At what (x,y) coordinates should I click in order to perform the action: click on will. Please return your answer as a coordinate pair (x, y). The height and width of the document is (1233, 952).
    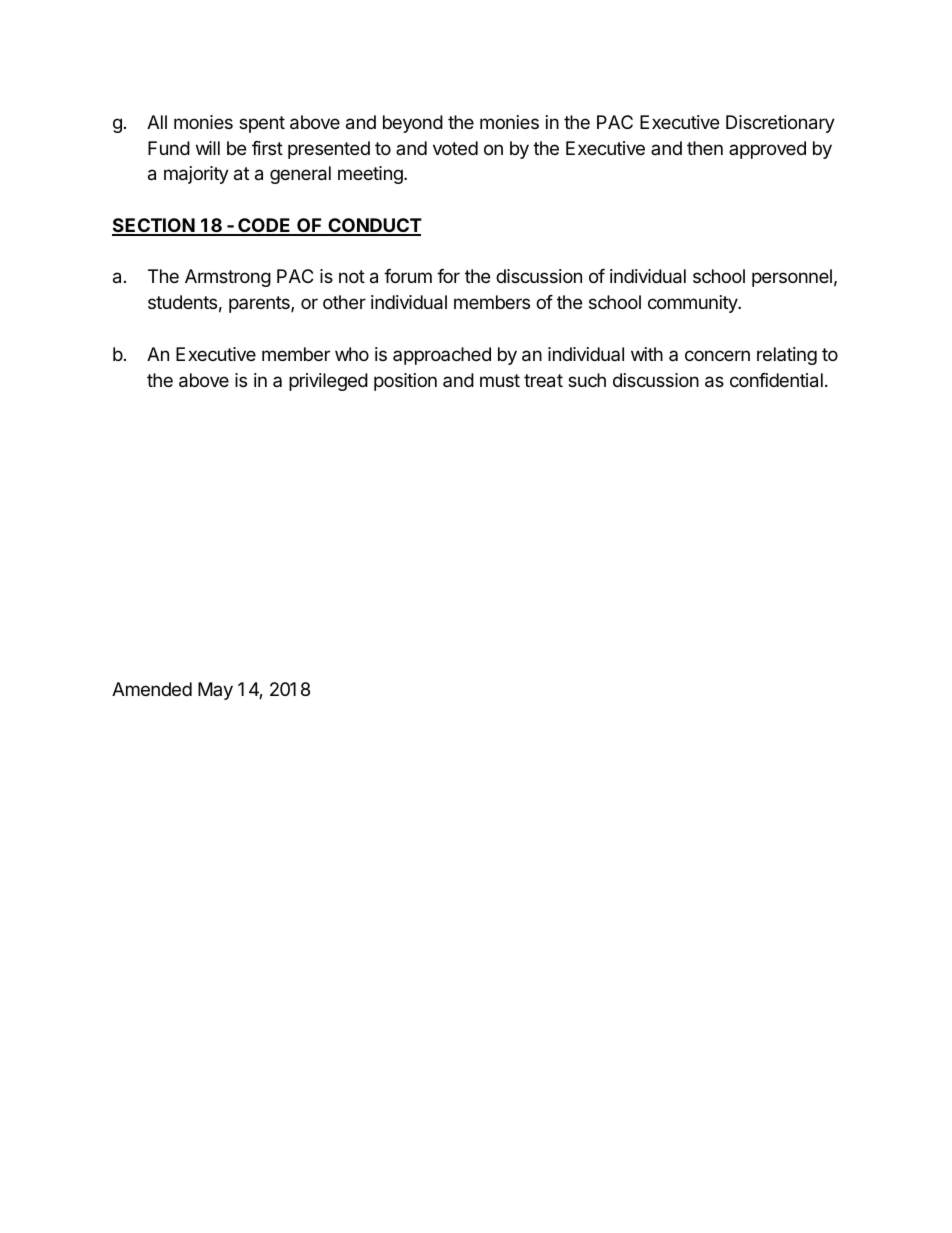
    Looking at the image, I should click on (208, 148).
